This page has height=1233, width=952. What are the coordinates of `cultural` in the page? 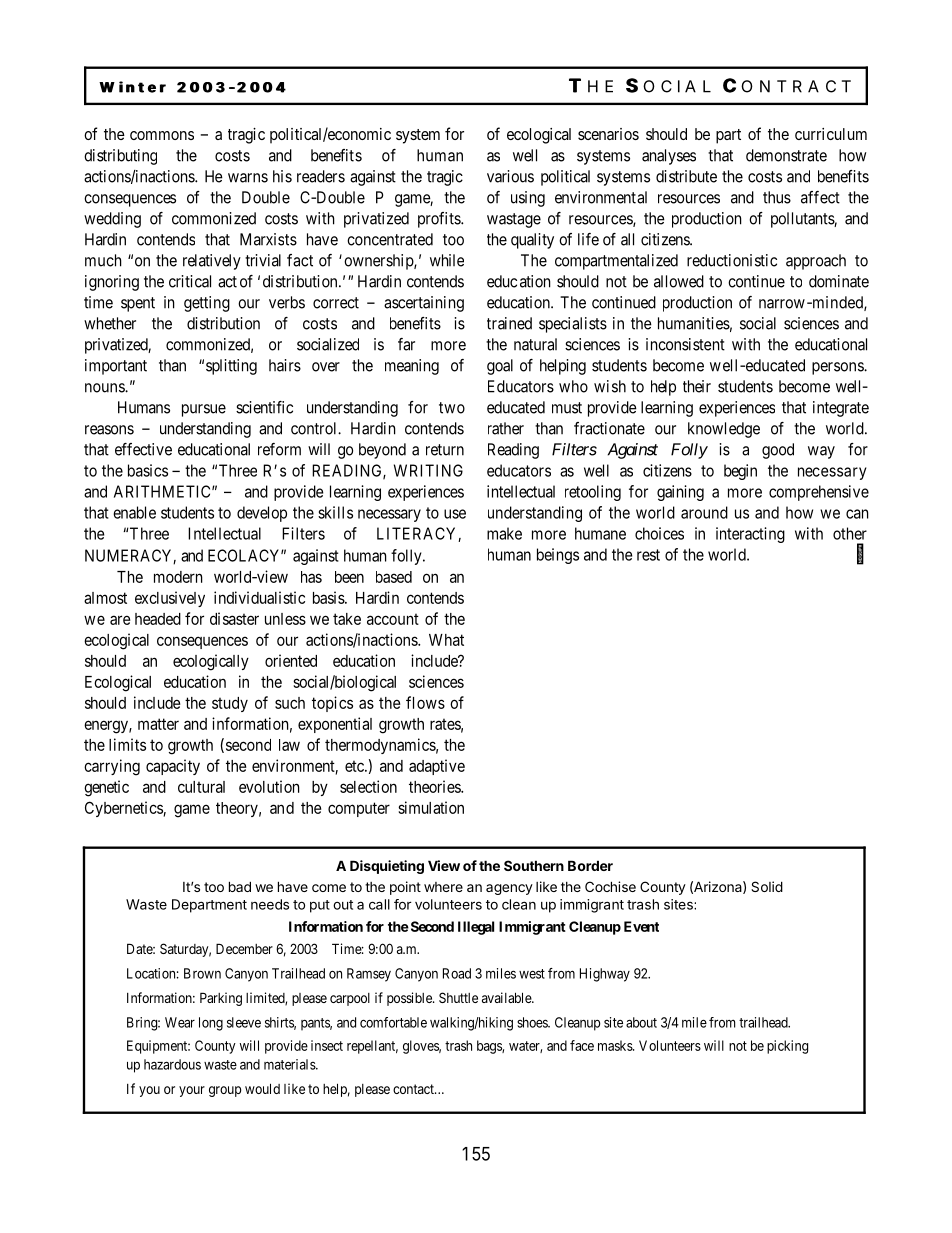 It's located at (201, 787).
